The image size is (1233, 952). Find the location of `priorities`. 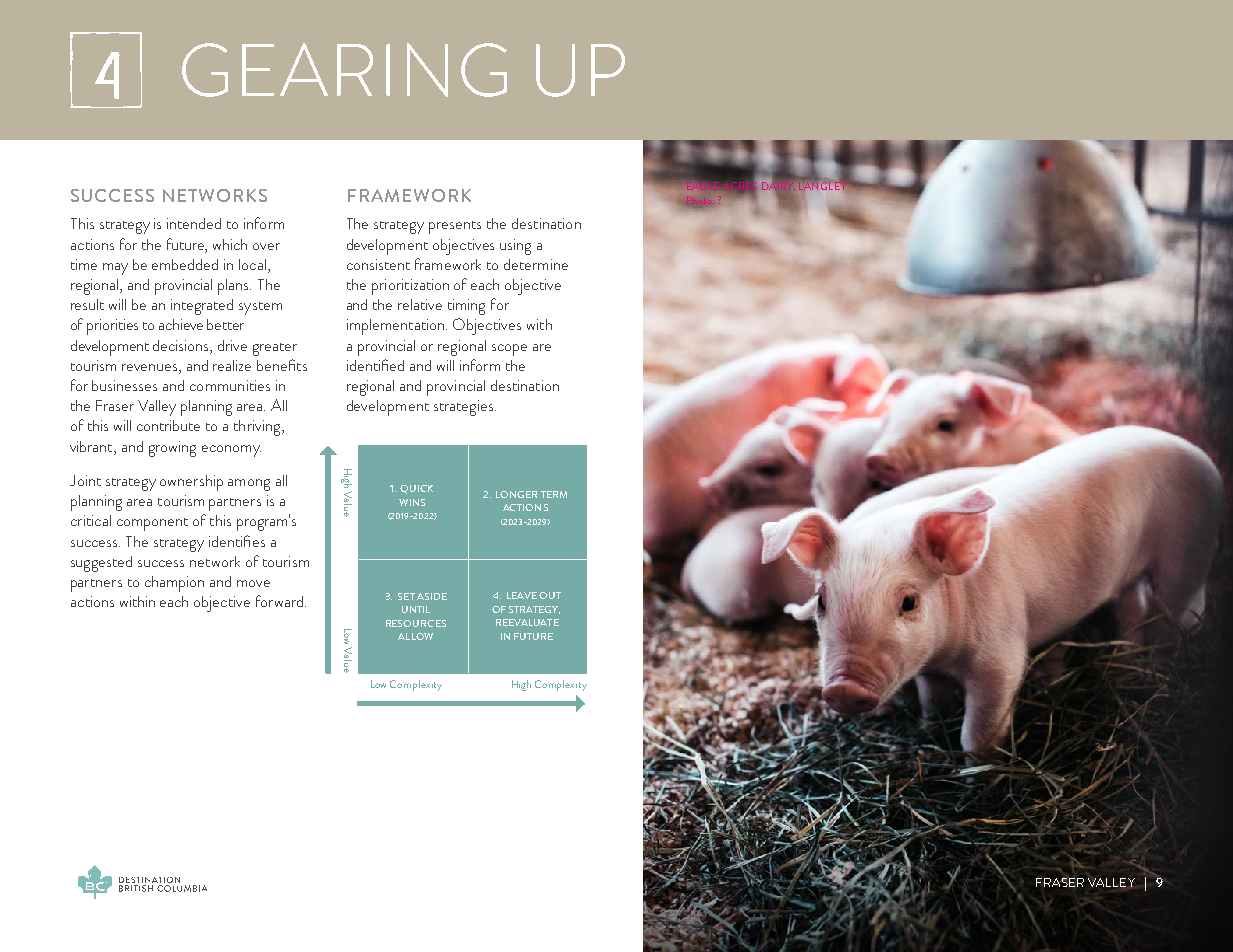

priorities is located at coordinates (112, 327).
